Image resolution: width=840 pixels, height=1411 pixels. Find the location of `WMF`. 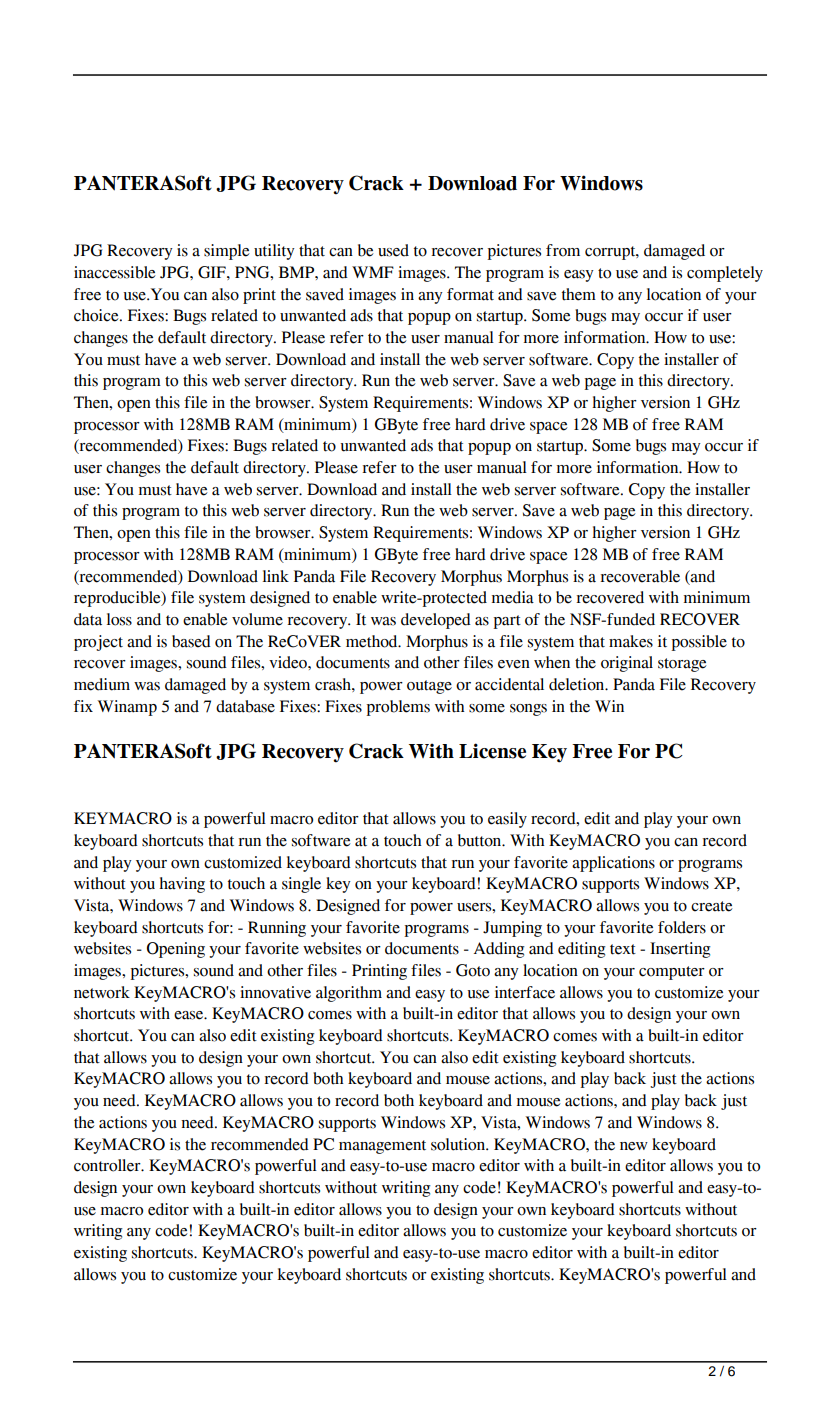

WMF is located at coordinates (373, 272).
